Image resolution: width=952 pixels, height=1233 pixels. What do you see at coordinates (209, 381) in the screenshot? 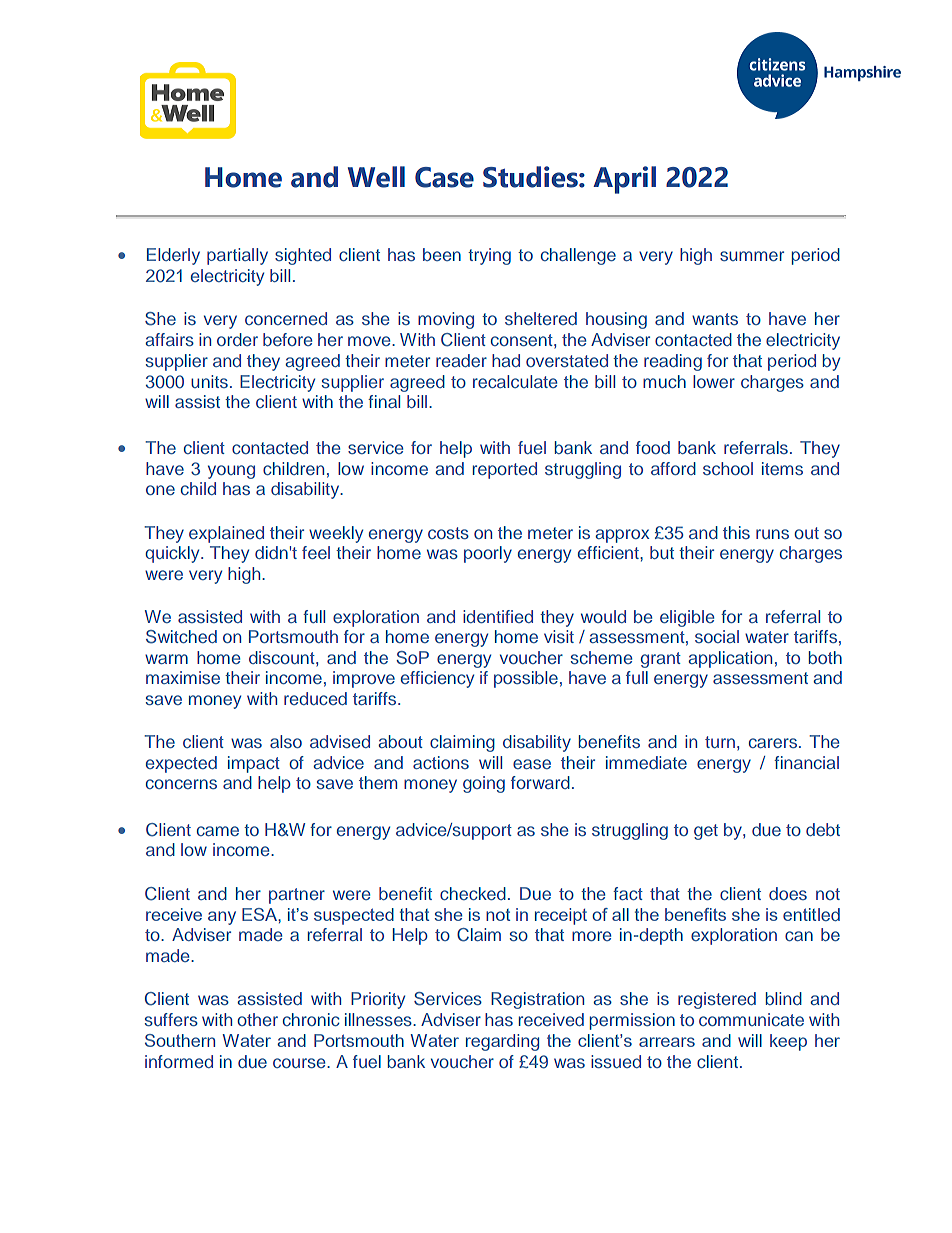
I see `units` at bounding box center [209, 381].
